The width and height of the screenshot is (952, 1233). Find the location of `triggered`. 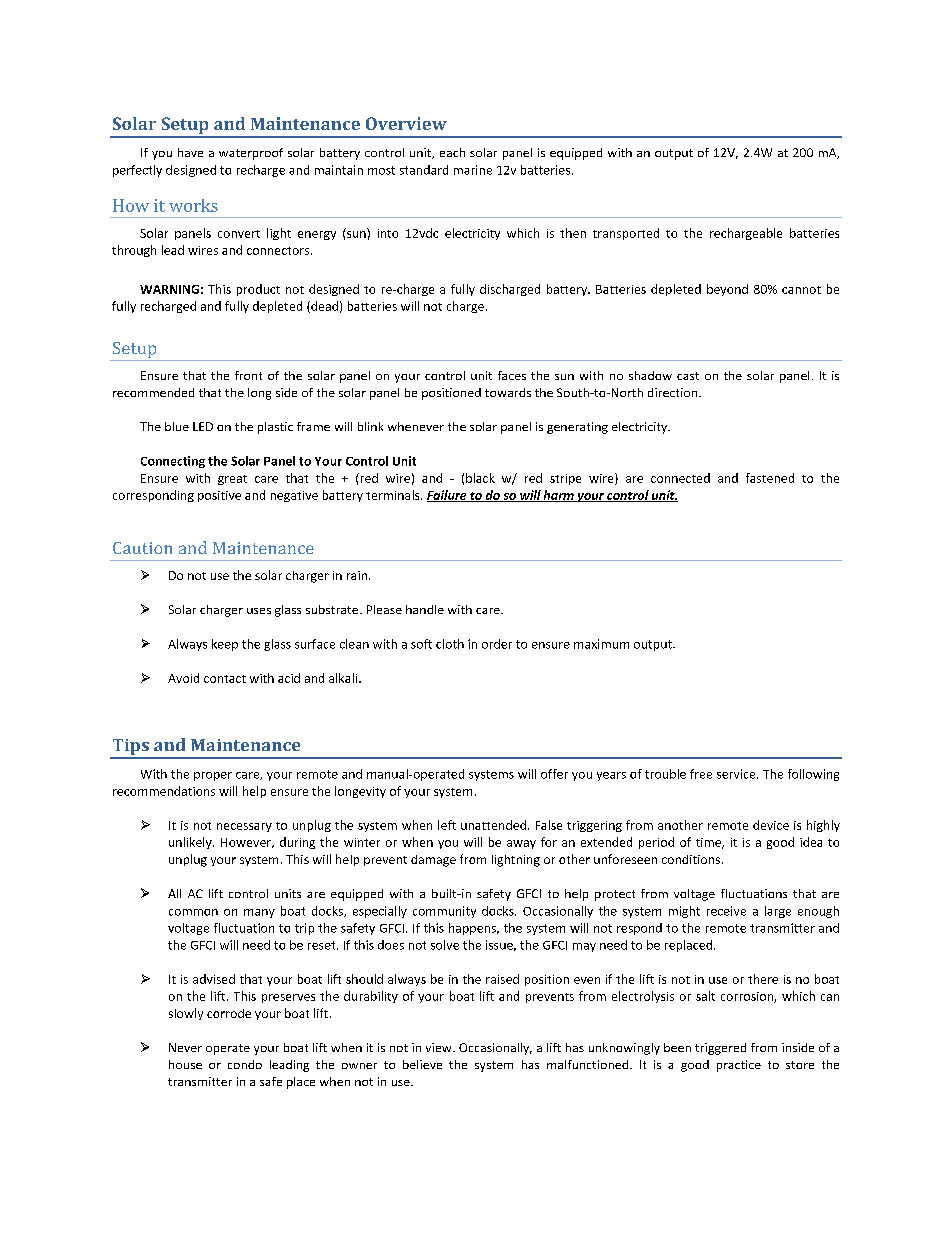

triggered is located at coordinates (720, 1049).
